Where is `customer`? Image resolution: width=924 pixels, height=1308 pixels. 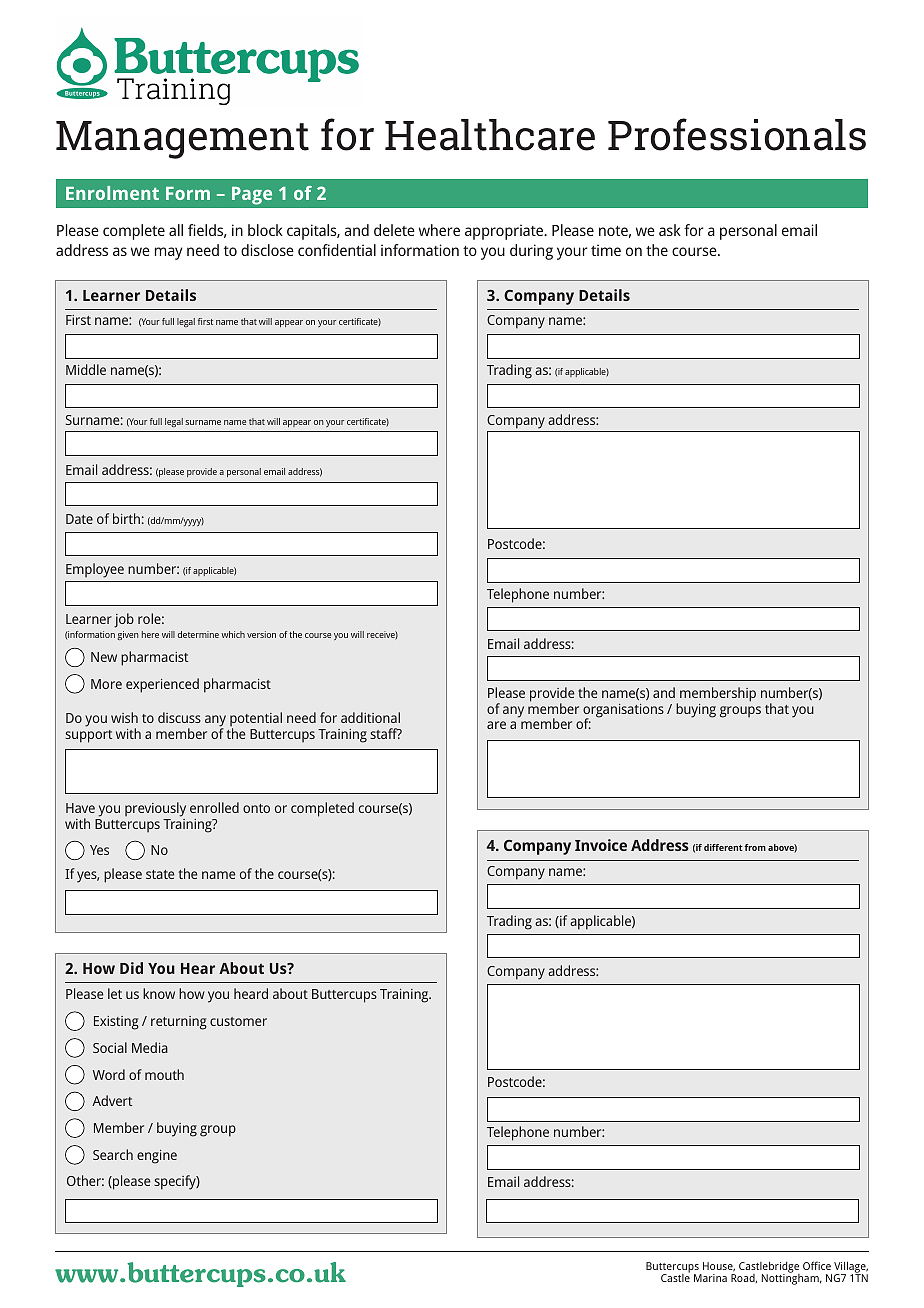 customer is located at coordinates (238, 1021).
